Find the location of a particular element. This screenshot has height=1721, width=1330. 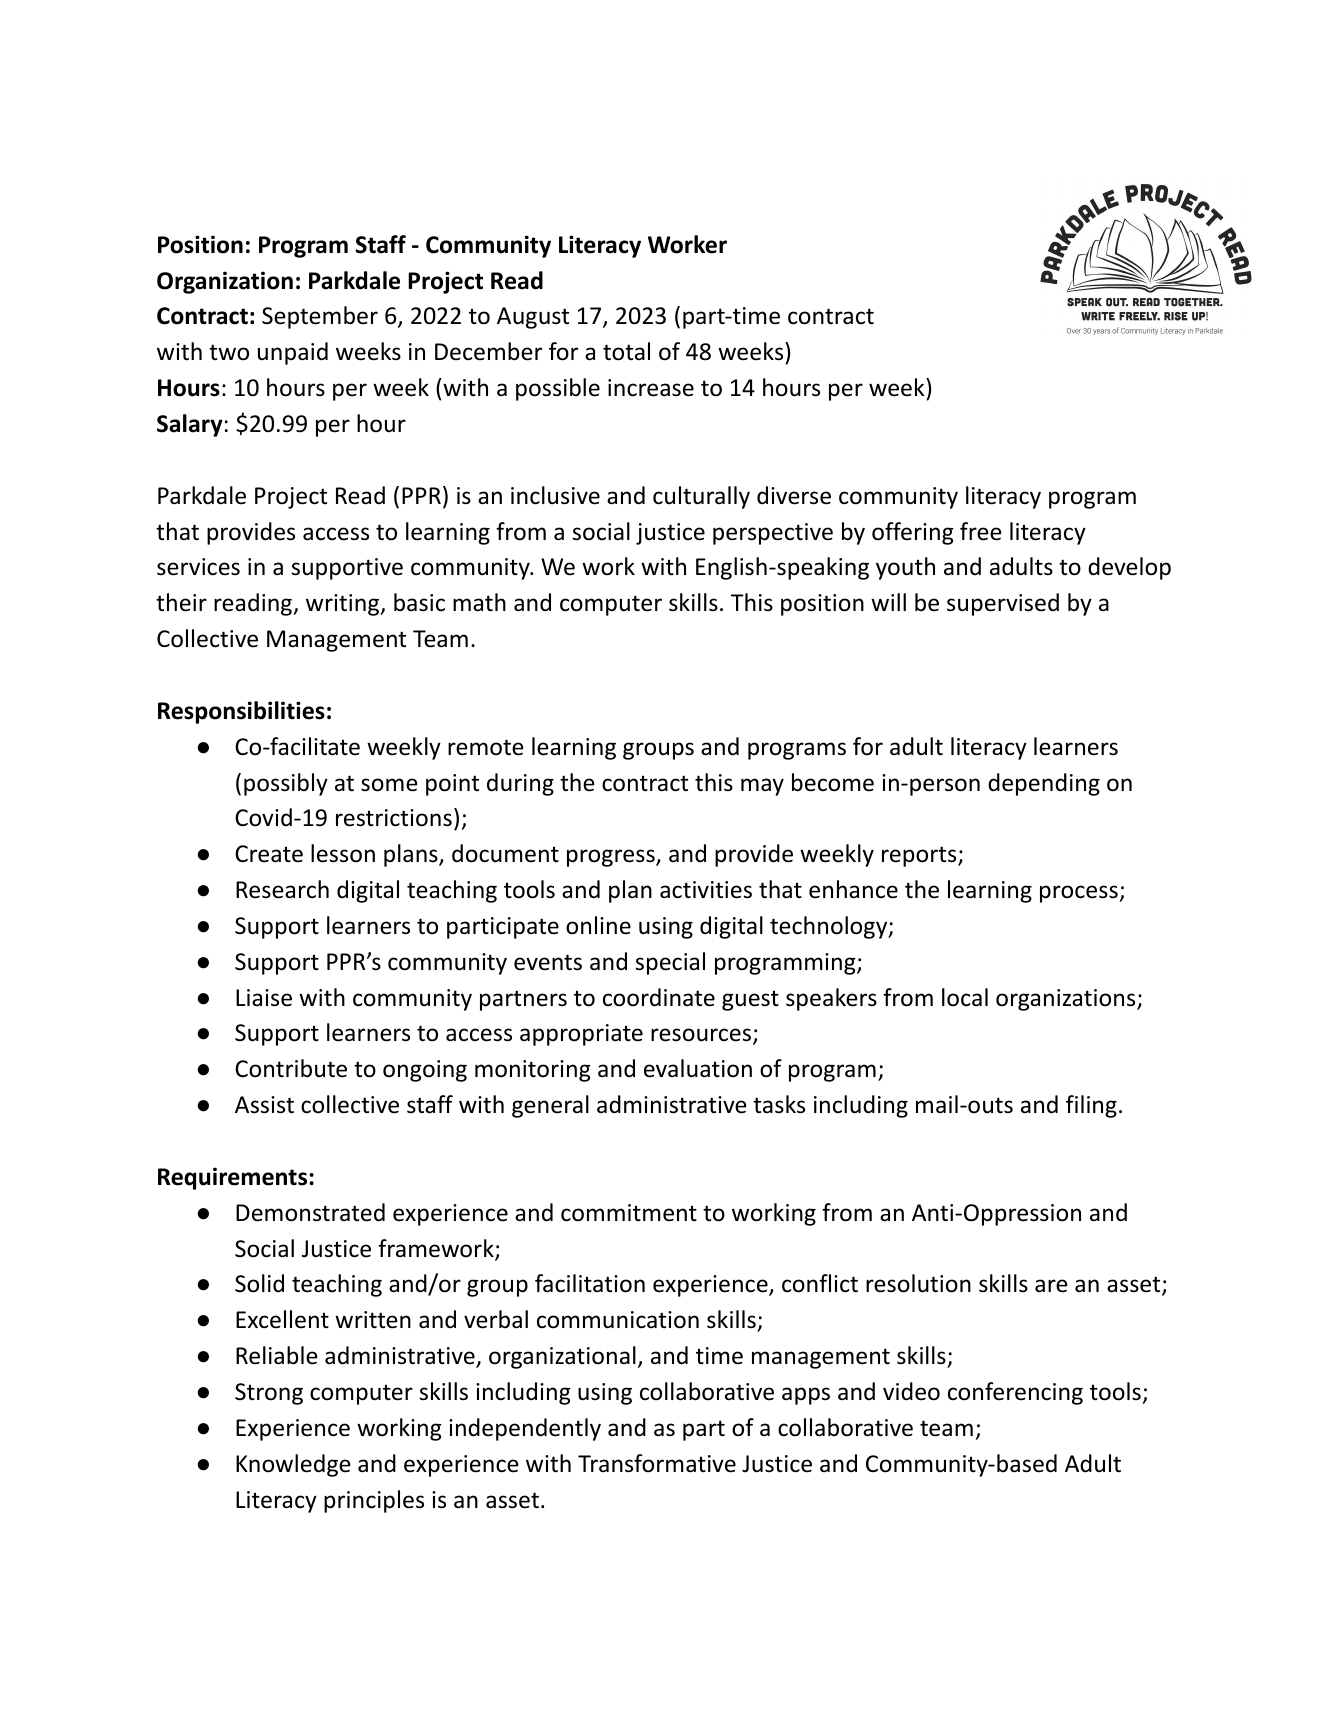

depending is located at coordinates (1044, 784).
